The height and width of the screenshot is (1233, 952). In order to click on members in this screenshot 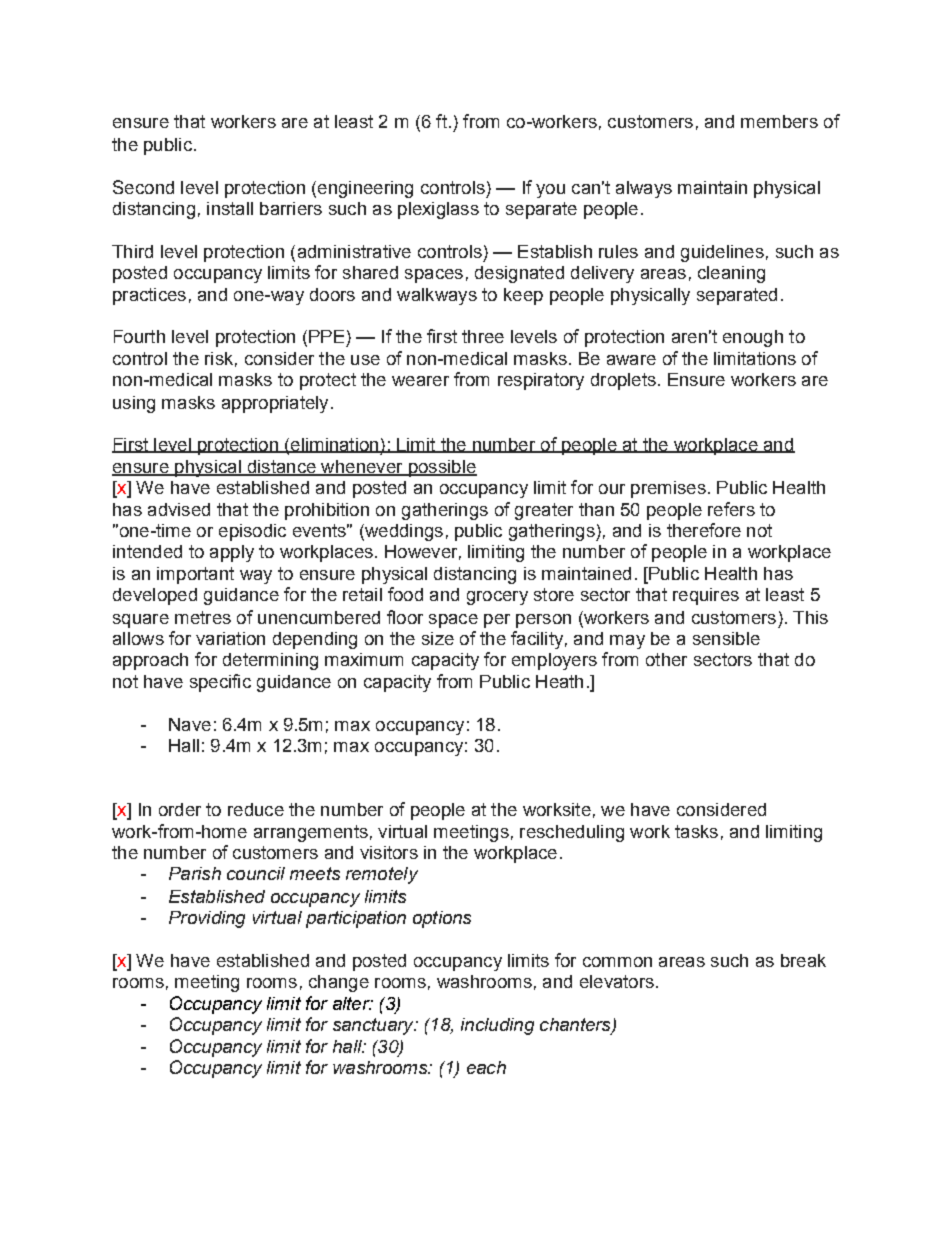, I will do `click(779, 121)`.
